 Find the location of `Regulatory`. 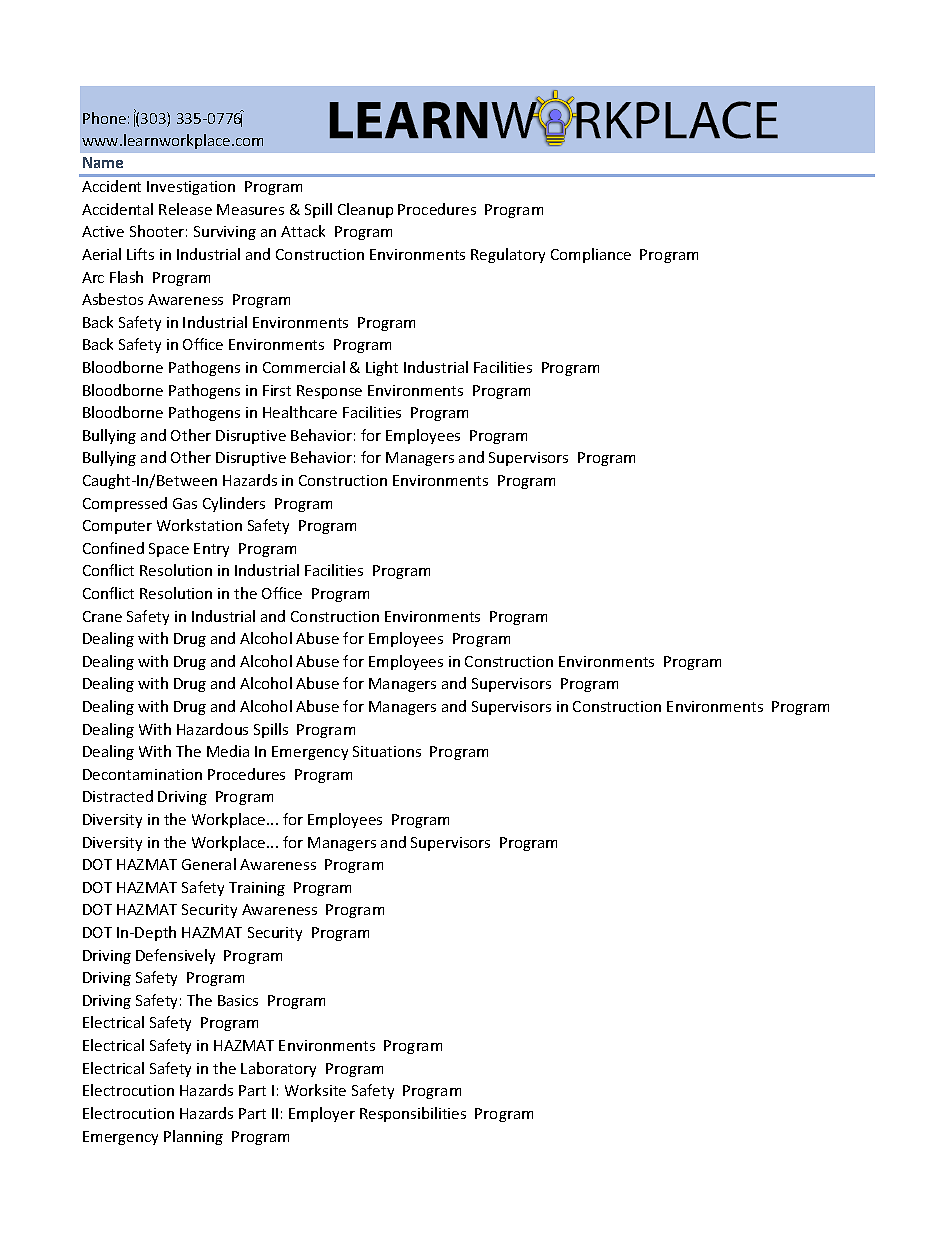

Regulatory is located at coordinates (508, 255).
